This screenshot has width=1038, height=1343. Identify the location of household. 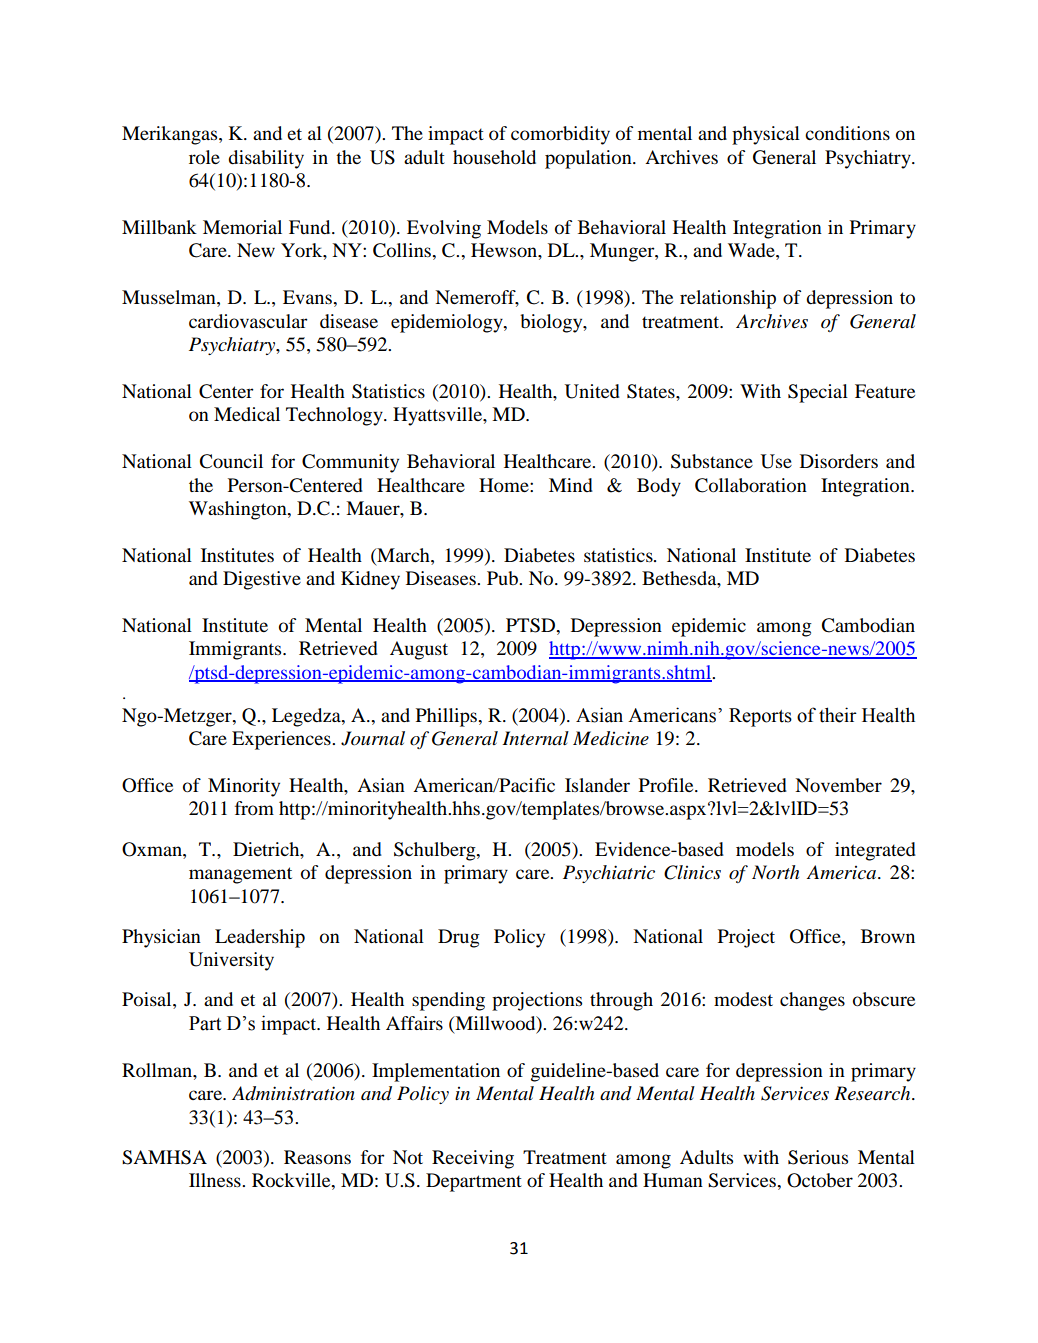
(494, 157).
